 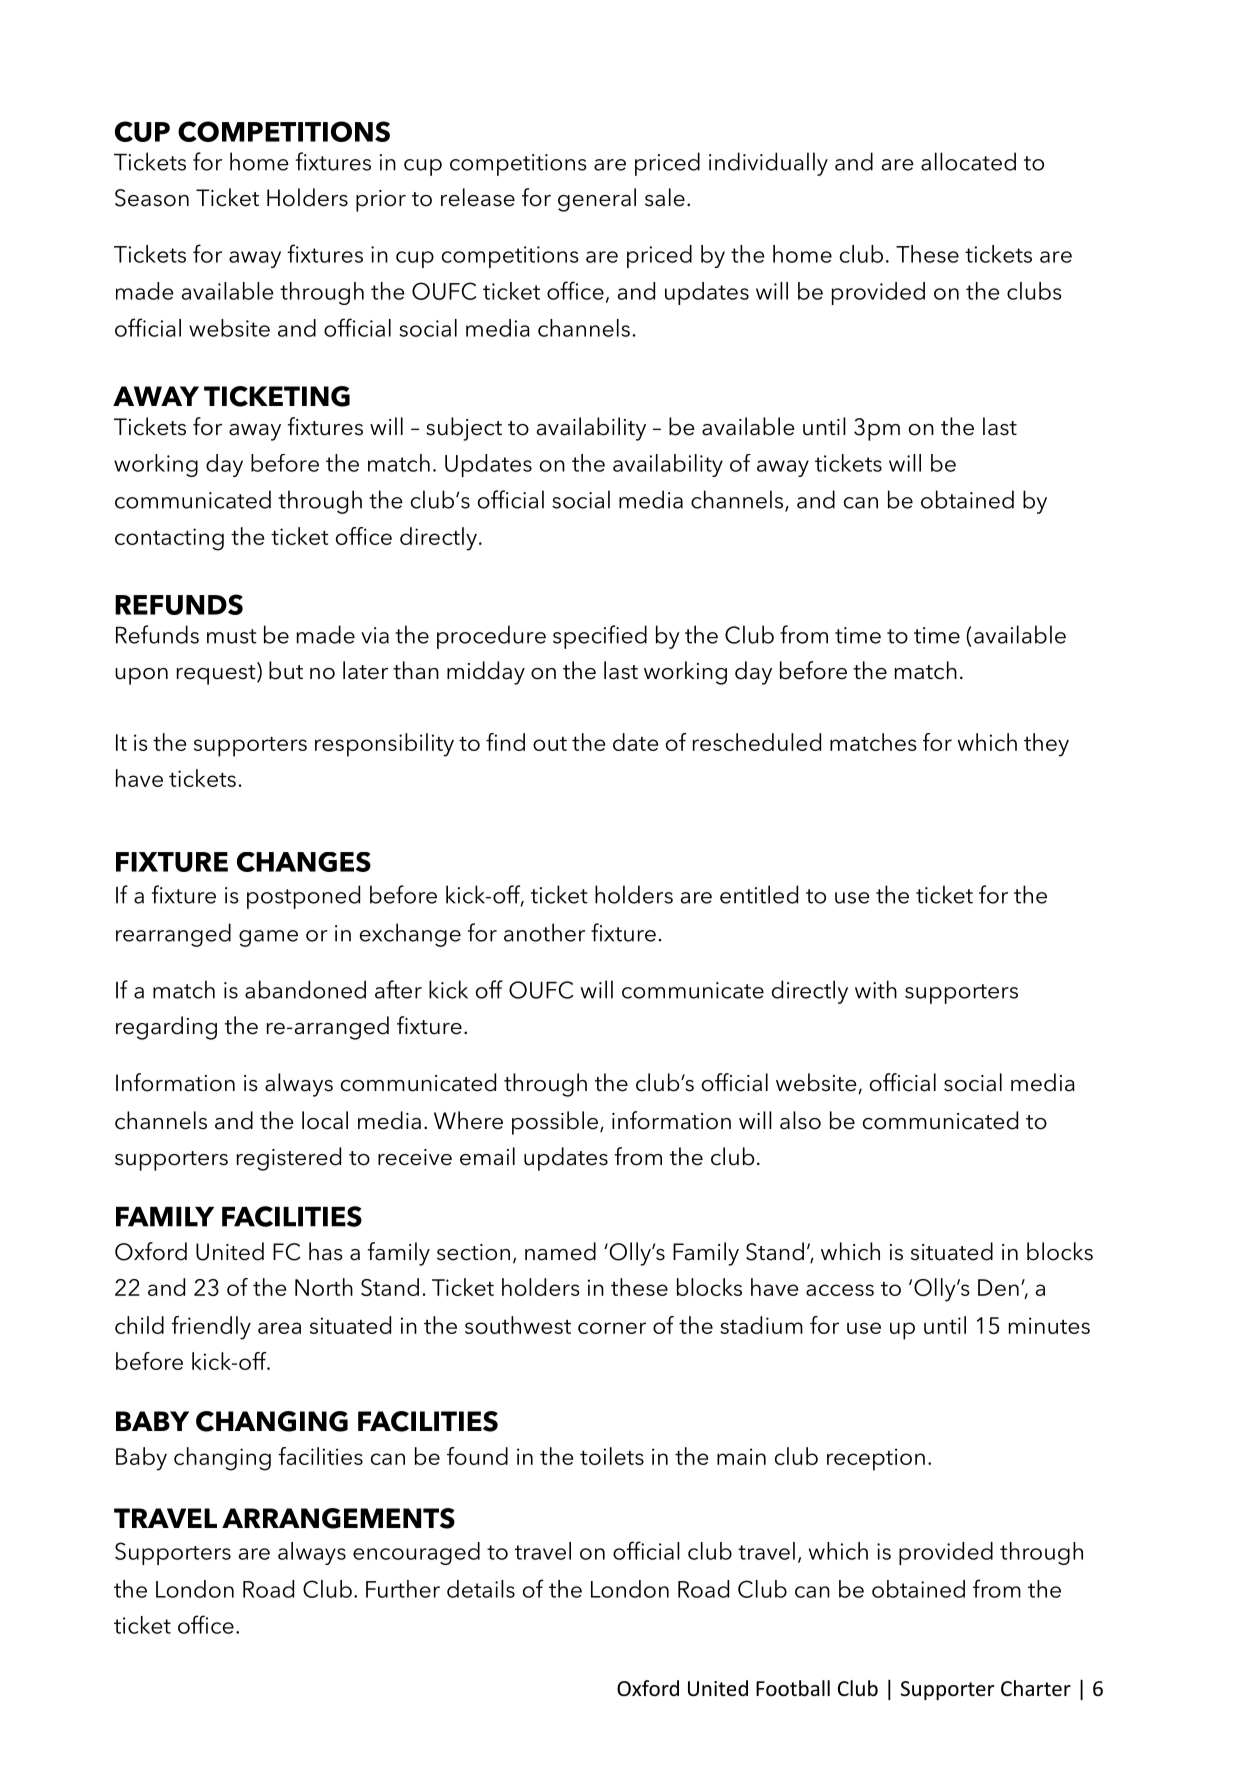 I want to click on area, so click(x=279, y=1328).
